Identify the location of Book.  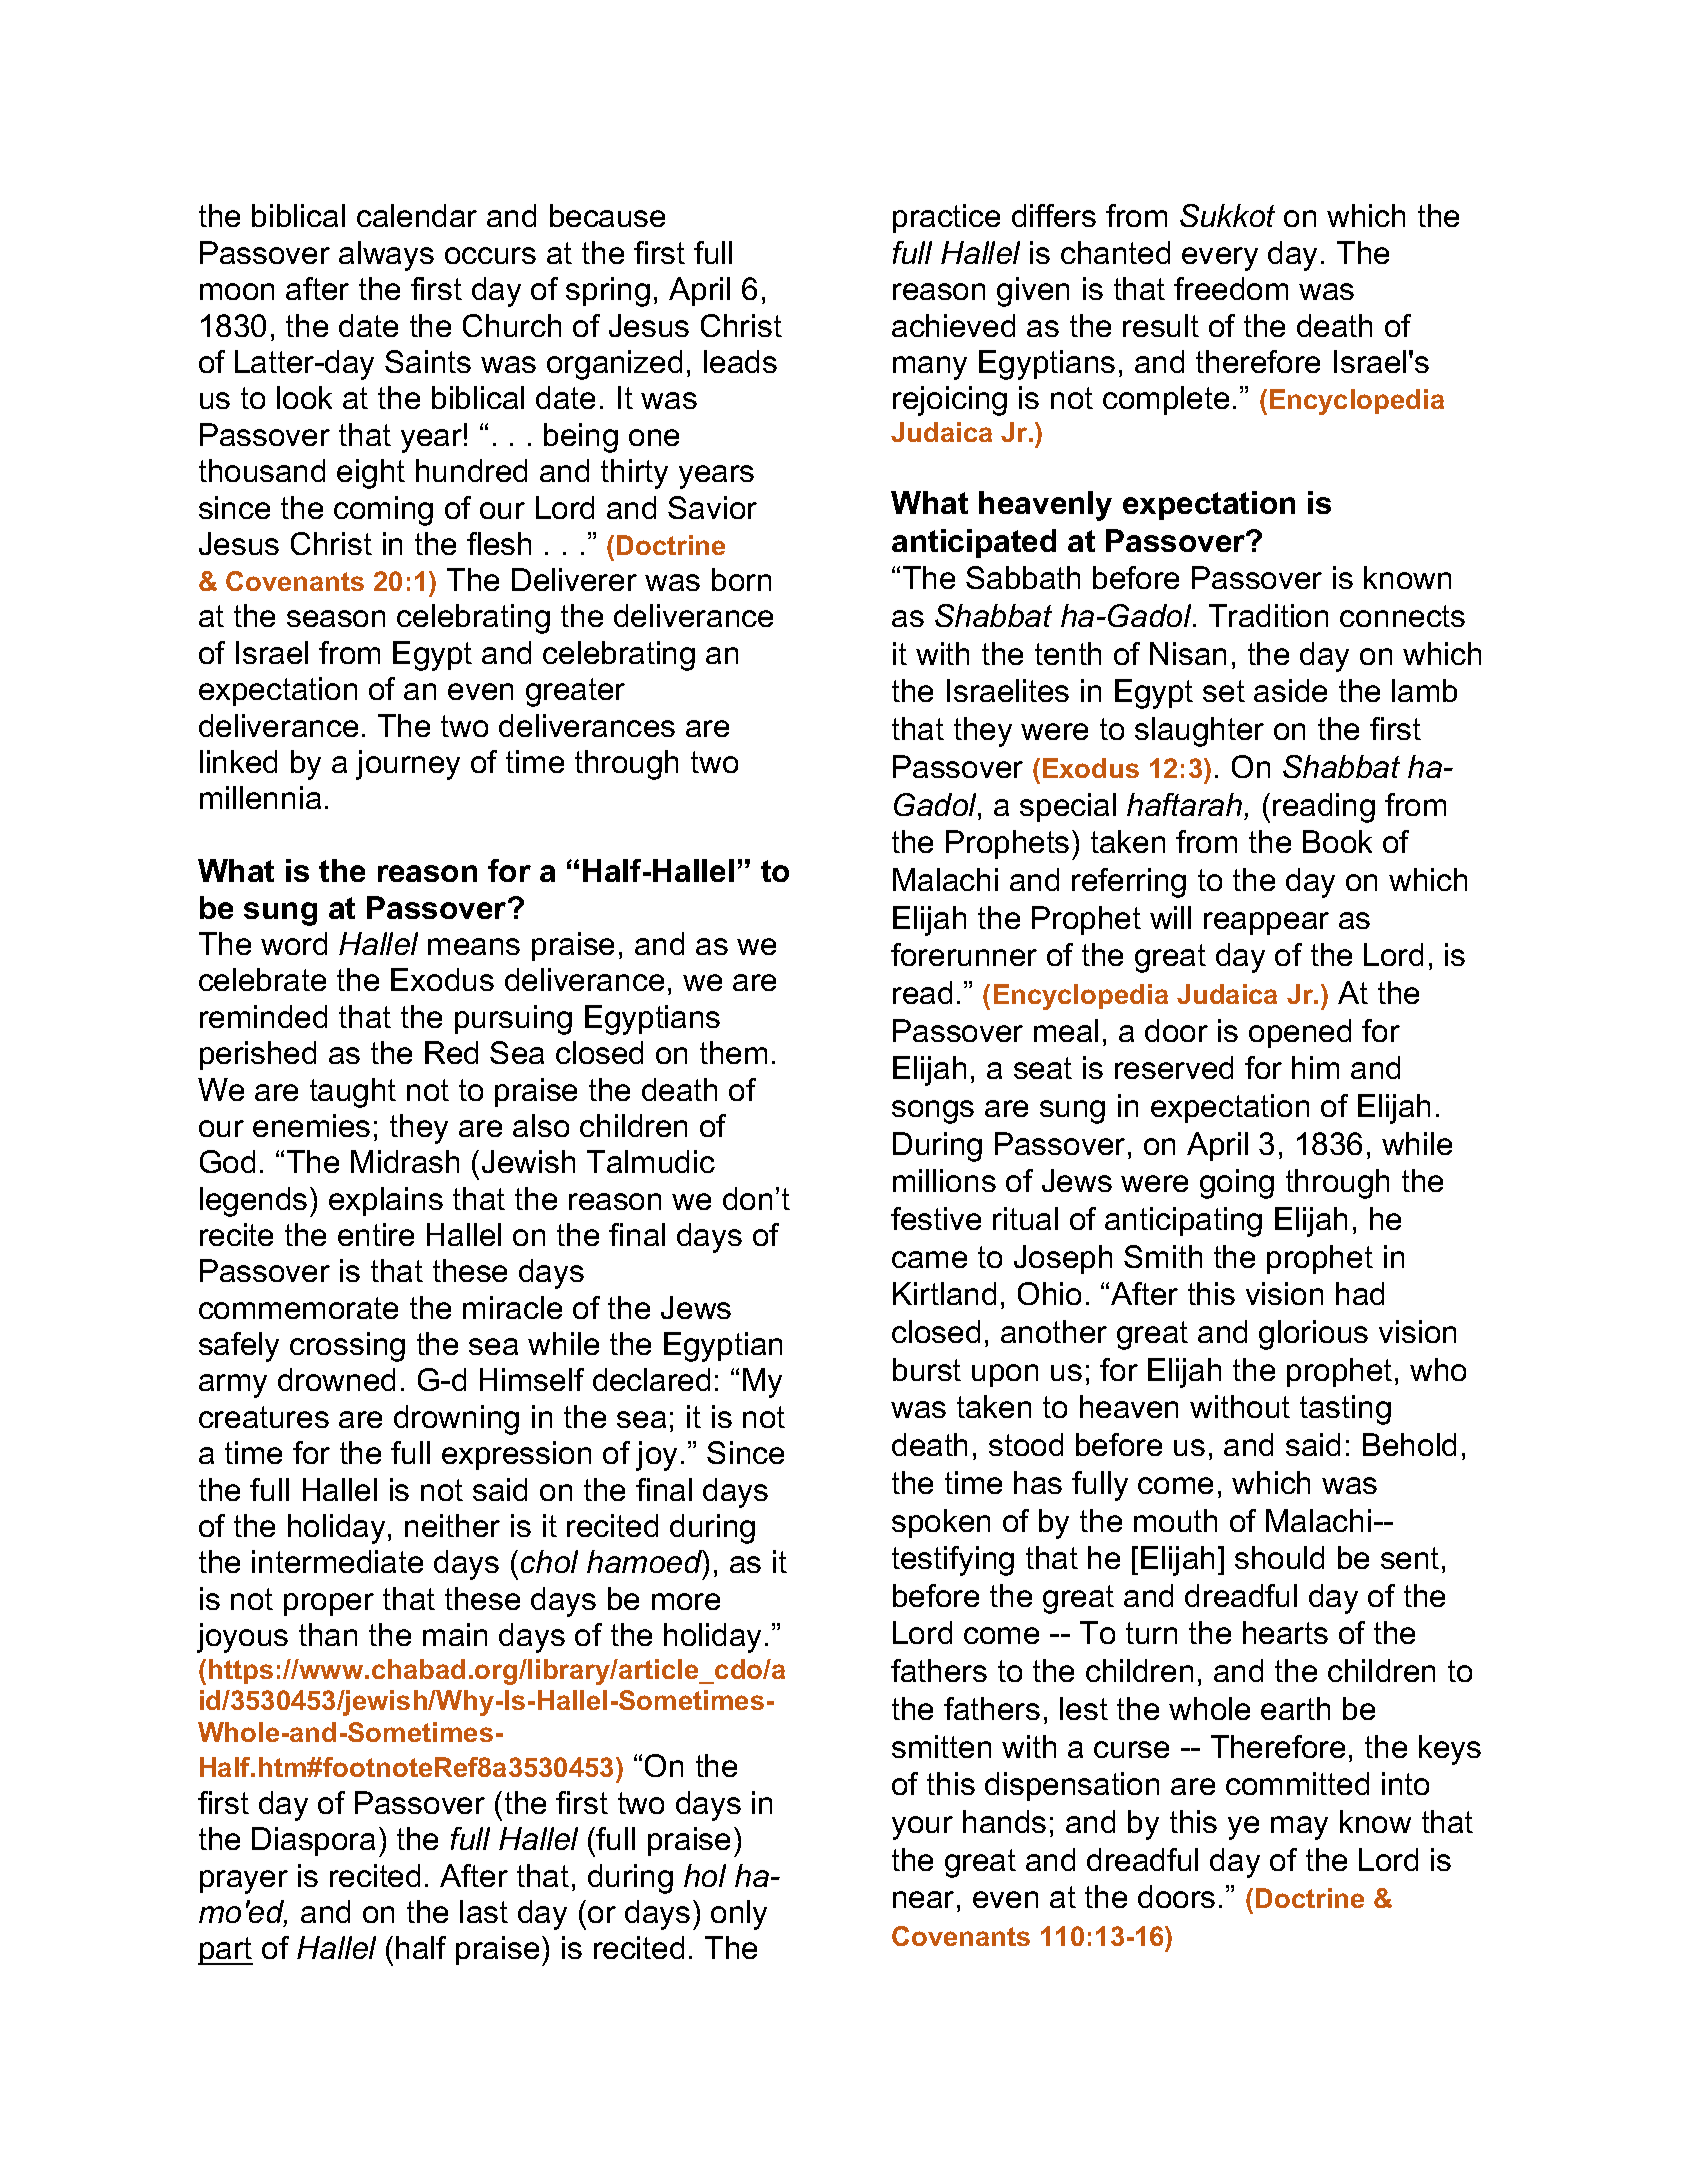
(1337, 841).
